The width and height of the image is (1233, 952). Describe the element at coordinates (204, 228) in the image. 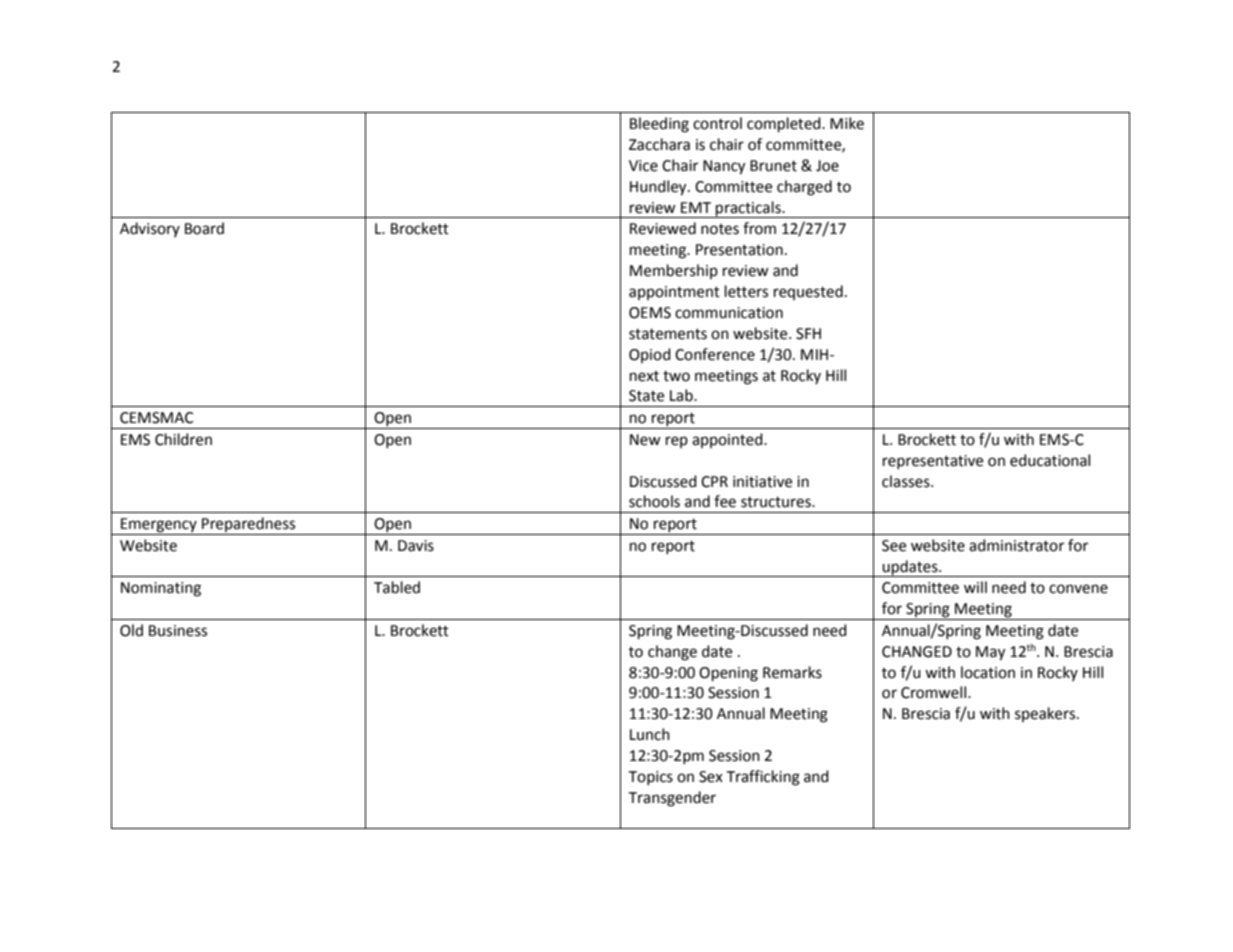

I see `Board` at that location.
